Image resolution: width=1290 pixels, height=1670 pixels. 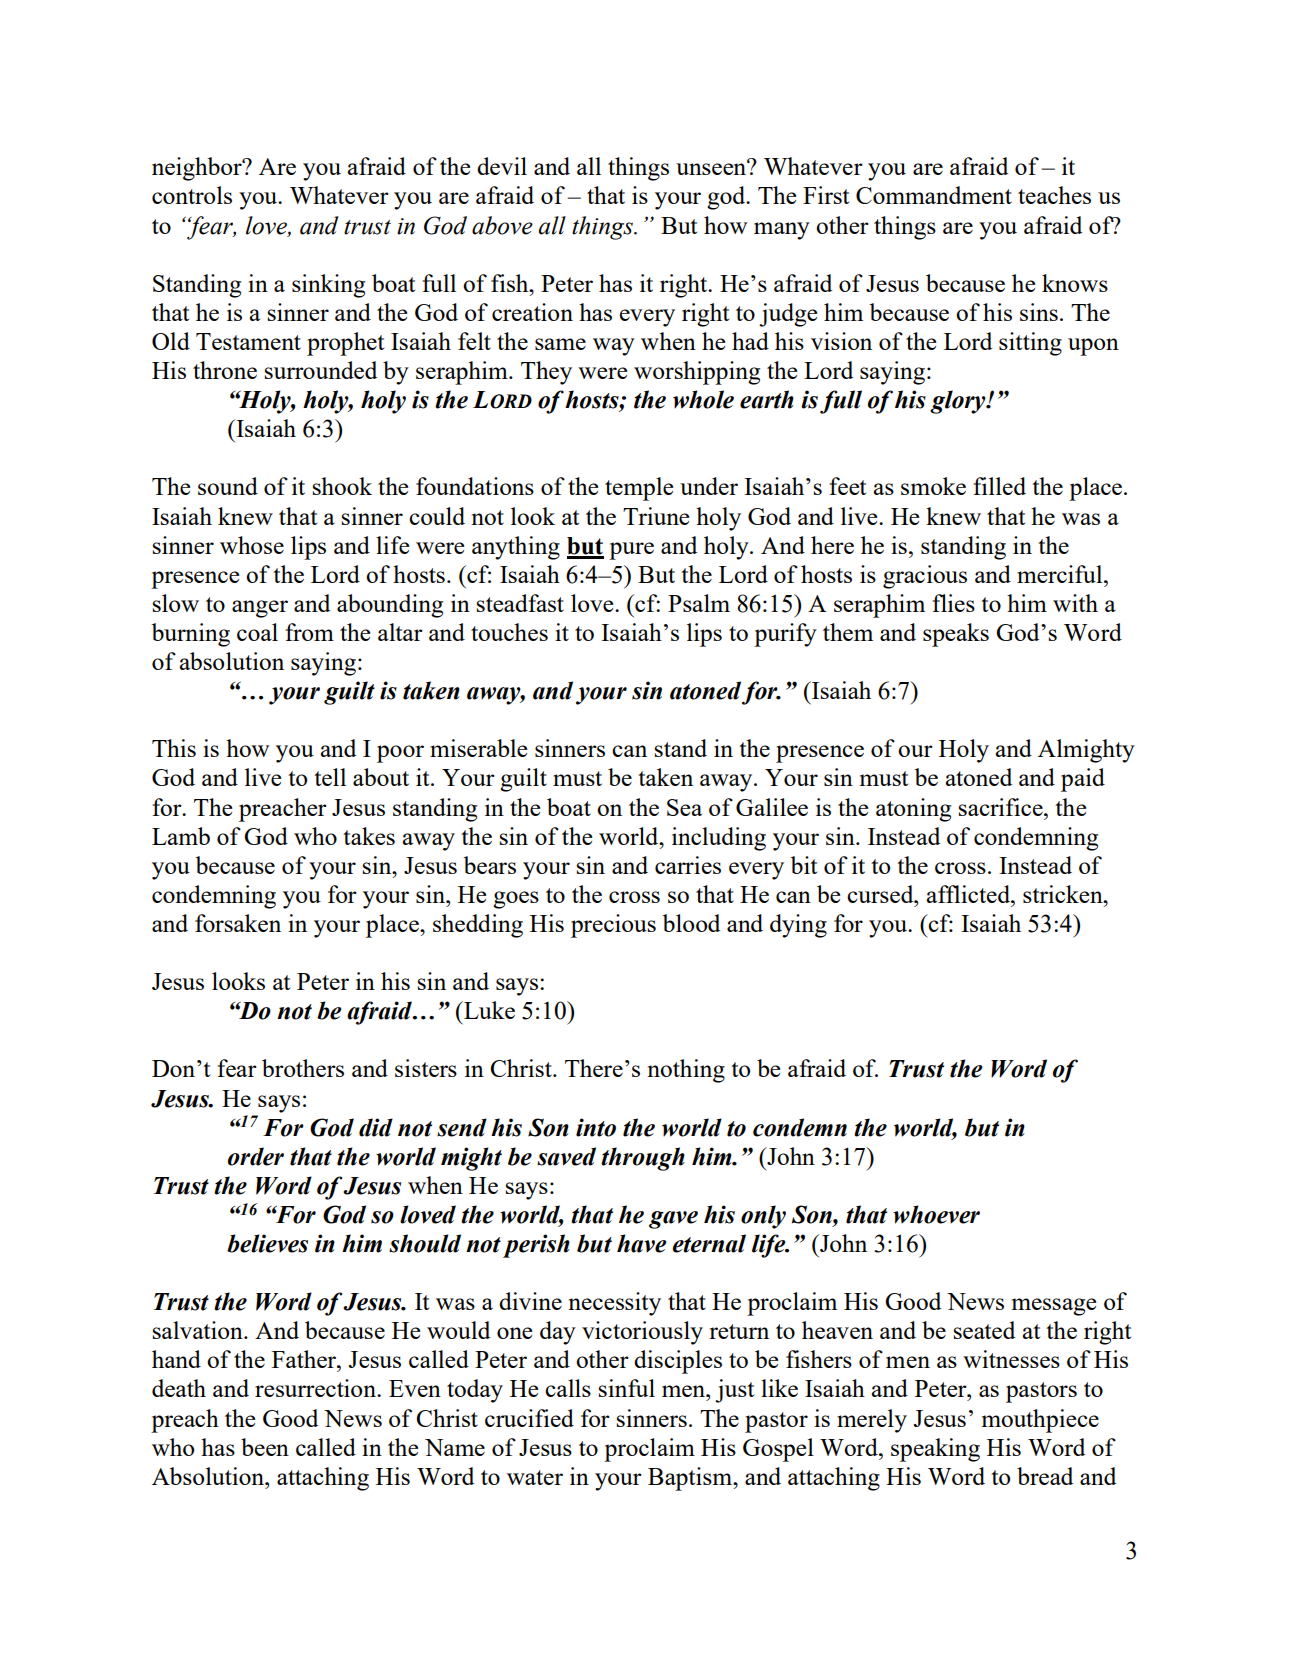 I want to click on Commandment, so click(x=934, y=195).
